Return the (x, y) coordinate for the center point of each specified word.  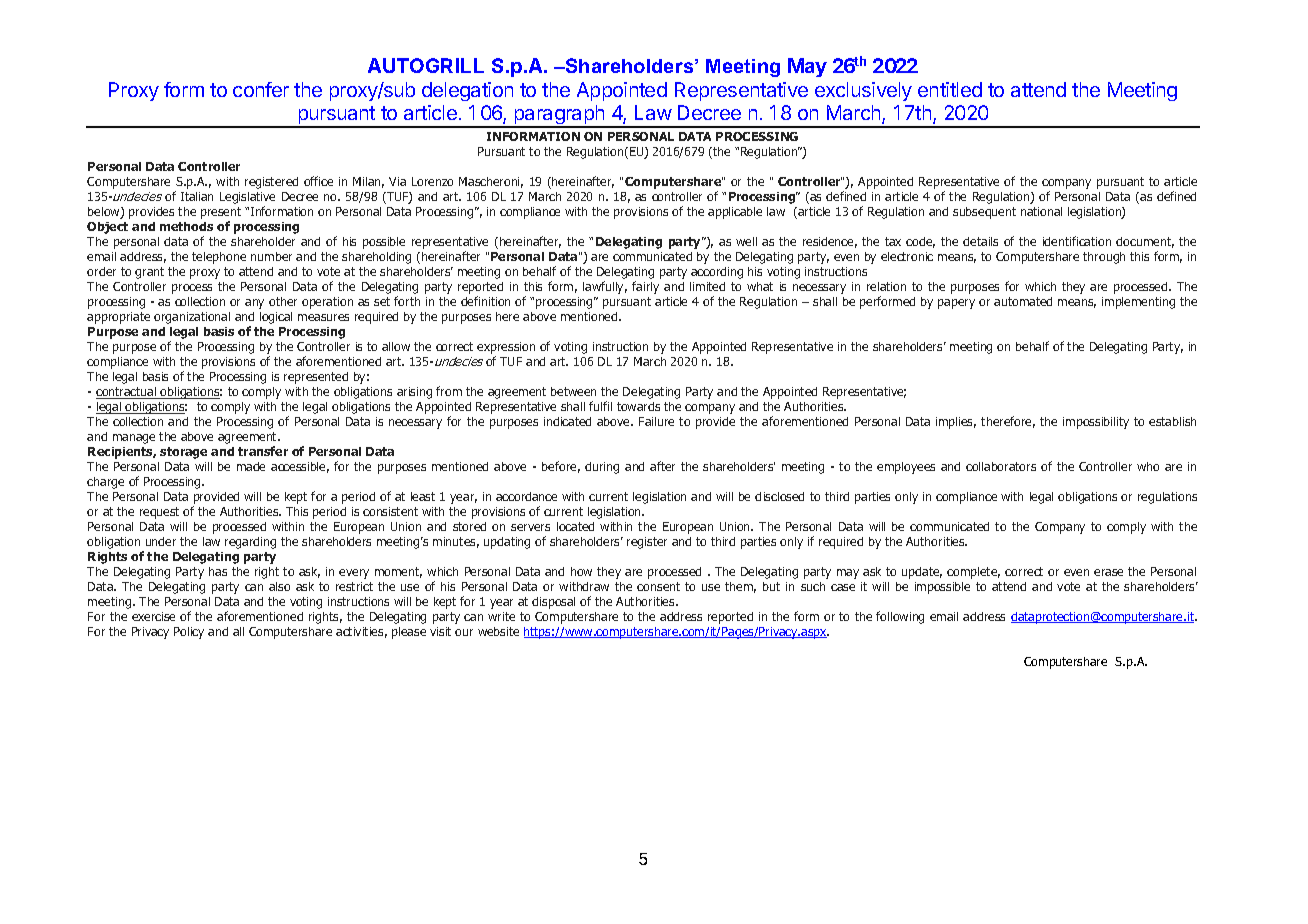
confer (261, 89)
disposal (553, 603)
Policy (189, 633)
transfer (263, 451)
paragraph (559, 116)
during (602, 468)
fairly (645, 287)
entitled (950, 89)
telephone (219, 258)
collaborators (1001, 466)
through (1104, 258)
